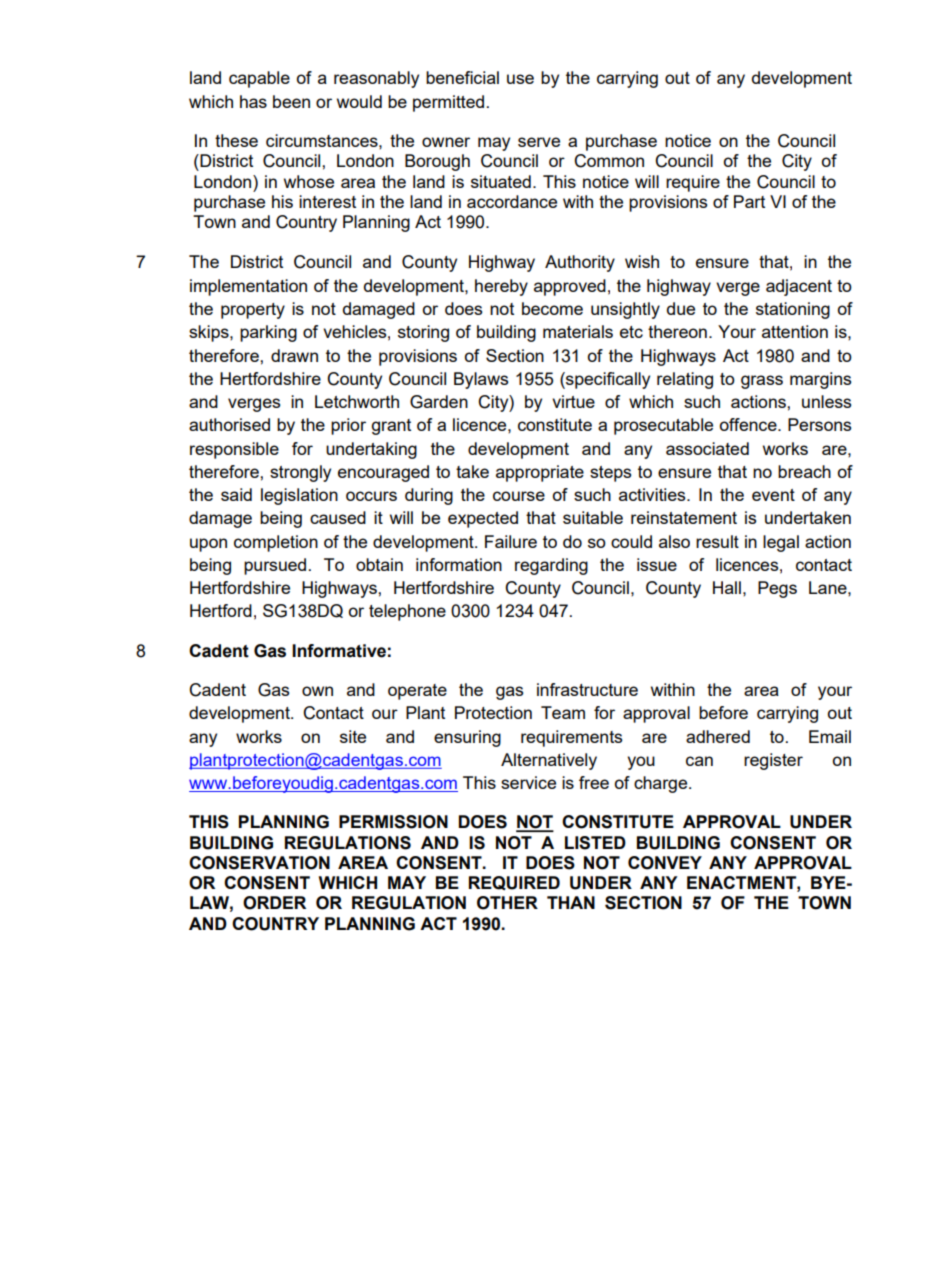 This page has height=1267, width=952. I want to click on Part, so click(749, 201).
